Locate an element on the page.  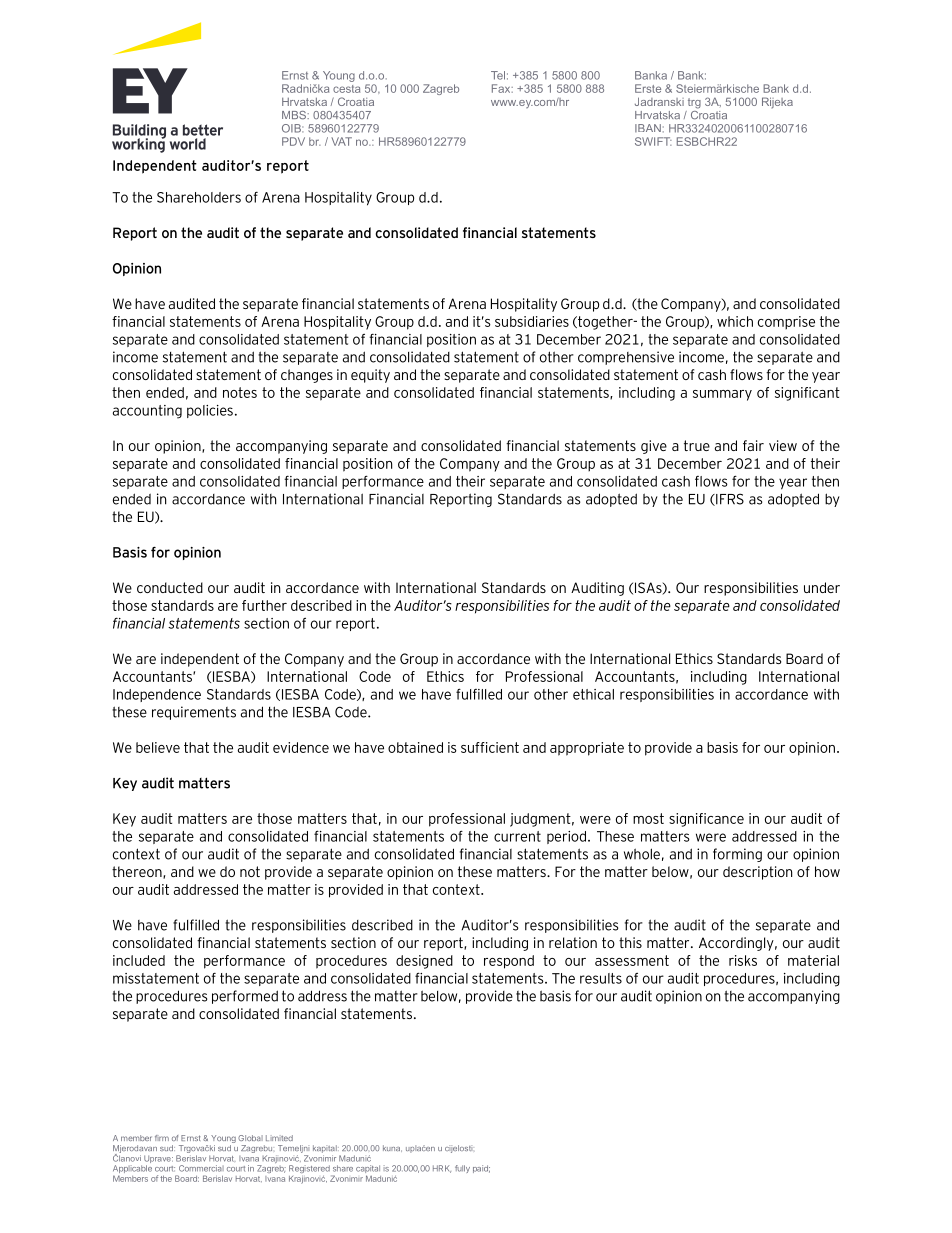
under is located at coordinates (822, 587).
